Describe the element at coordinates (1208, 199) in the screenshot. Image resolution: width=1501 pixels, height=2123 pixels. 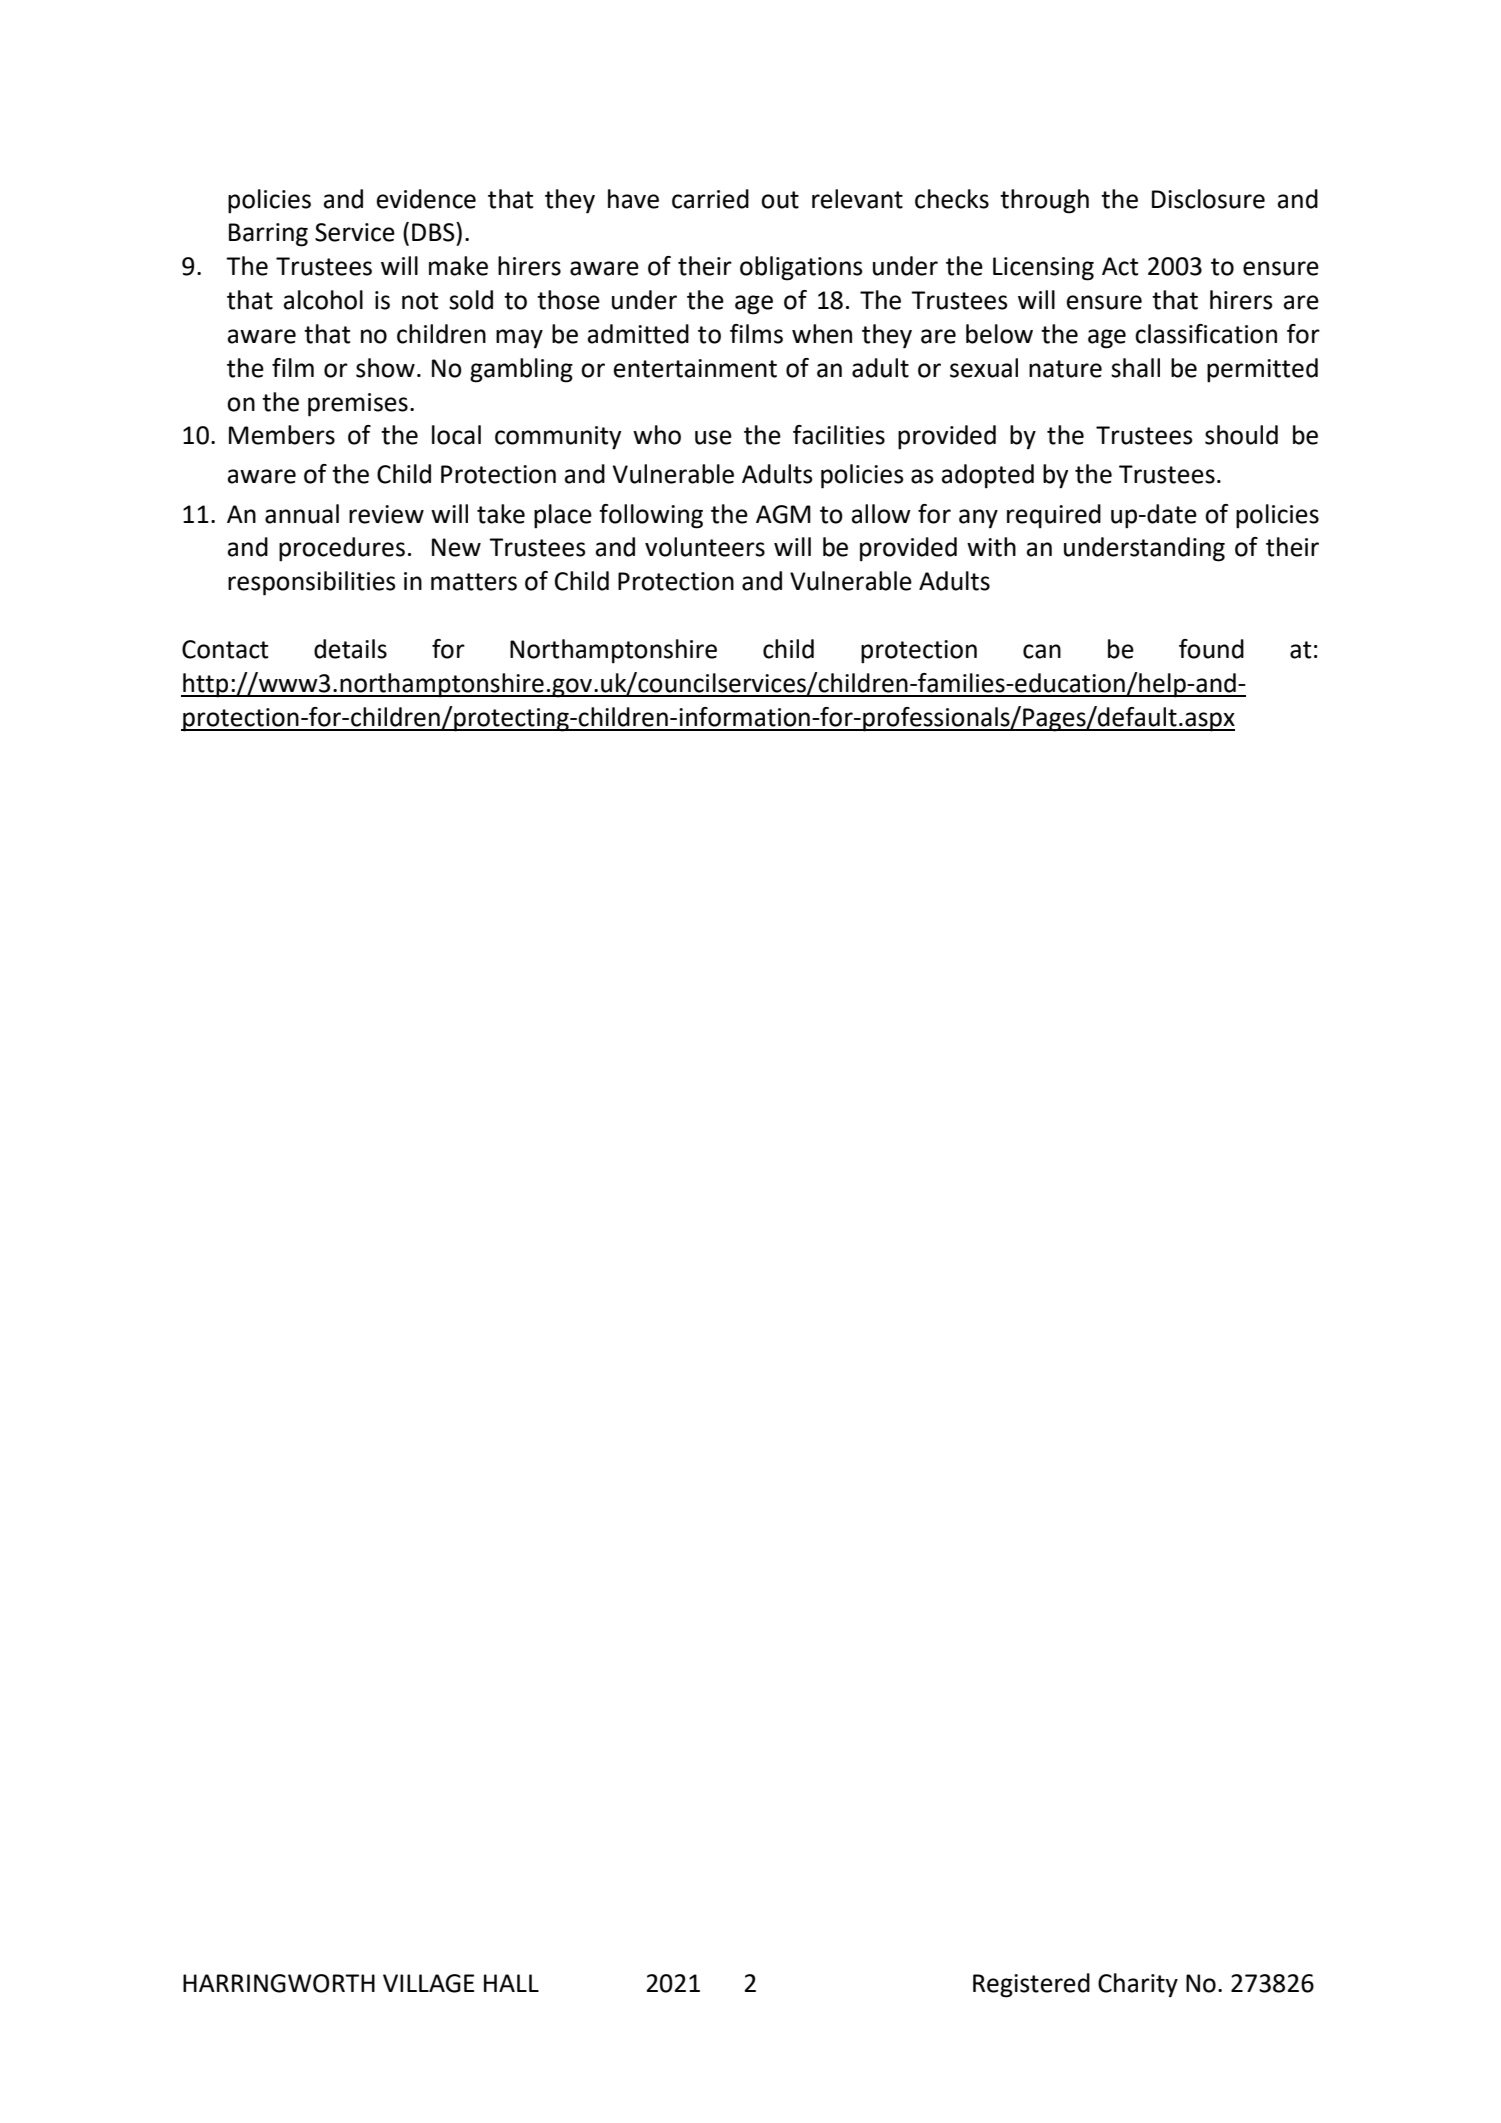
I see `Disclosure` at that location.
